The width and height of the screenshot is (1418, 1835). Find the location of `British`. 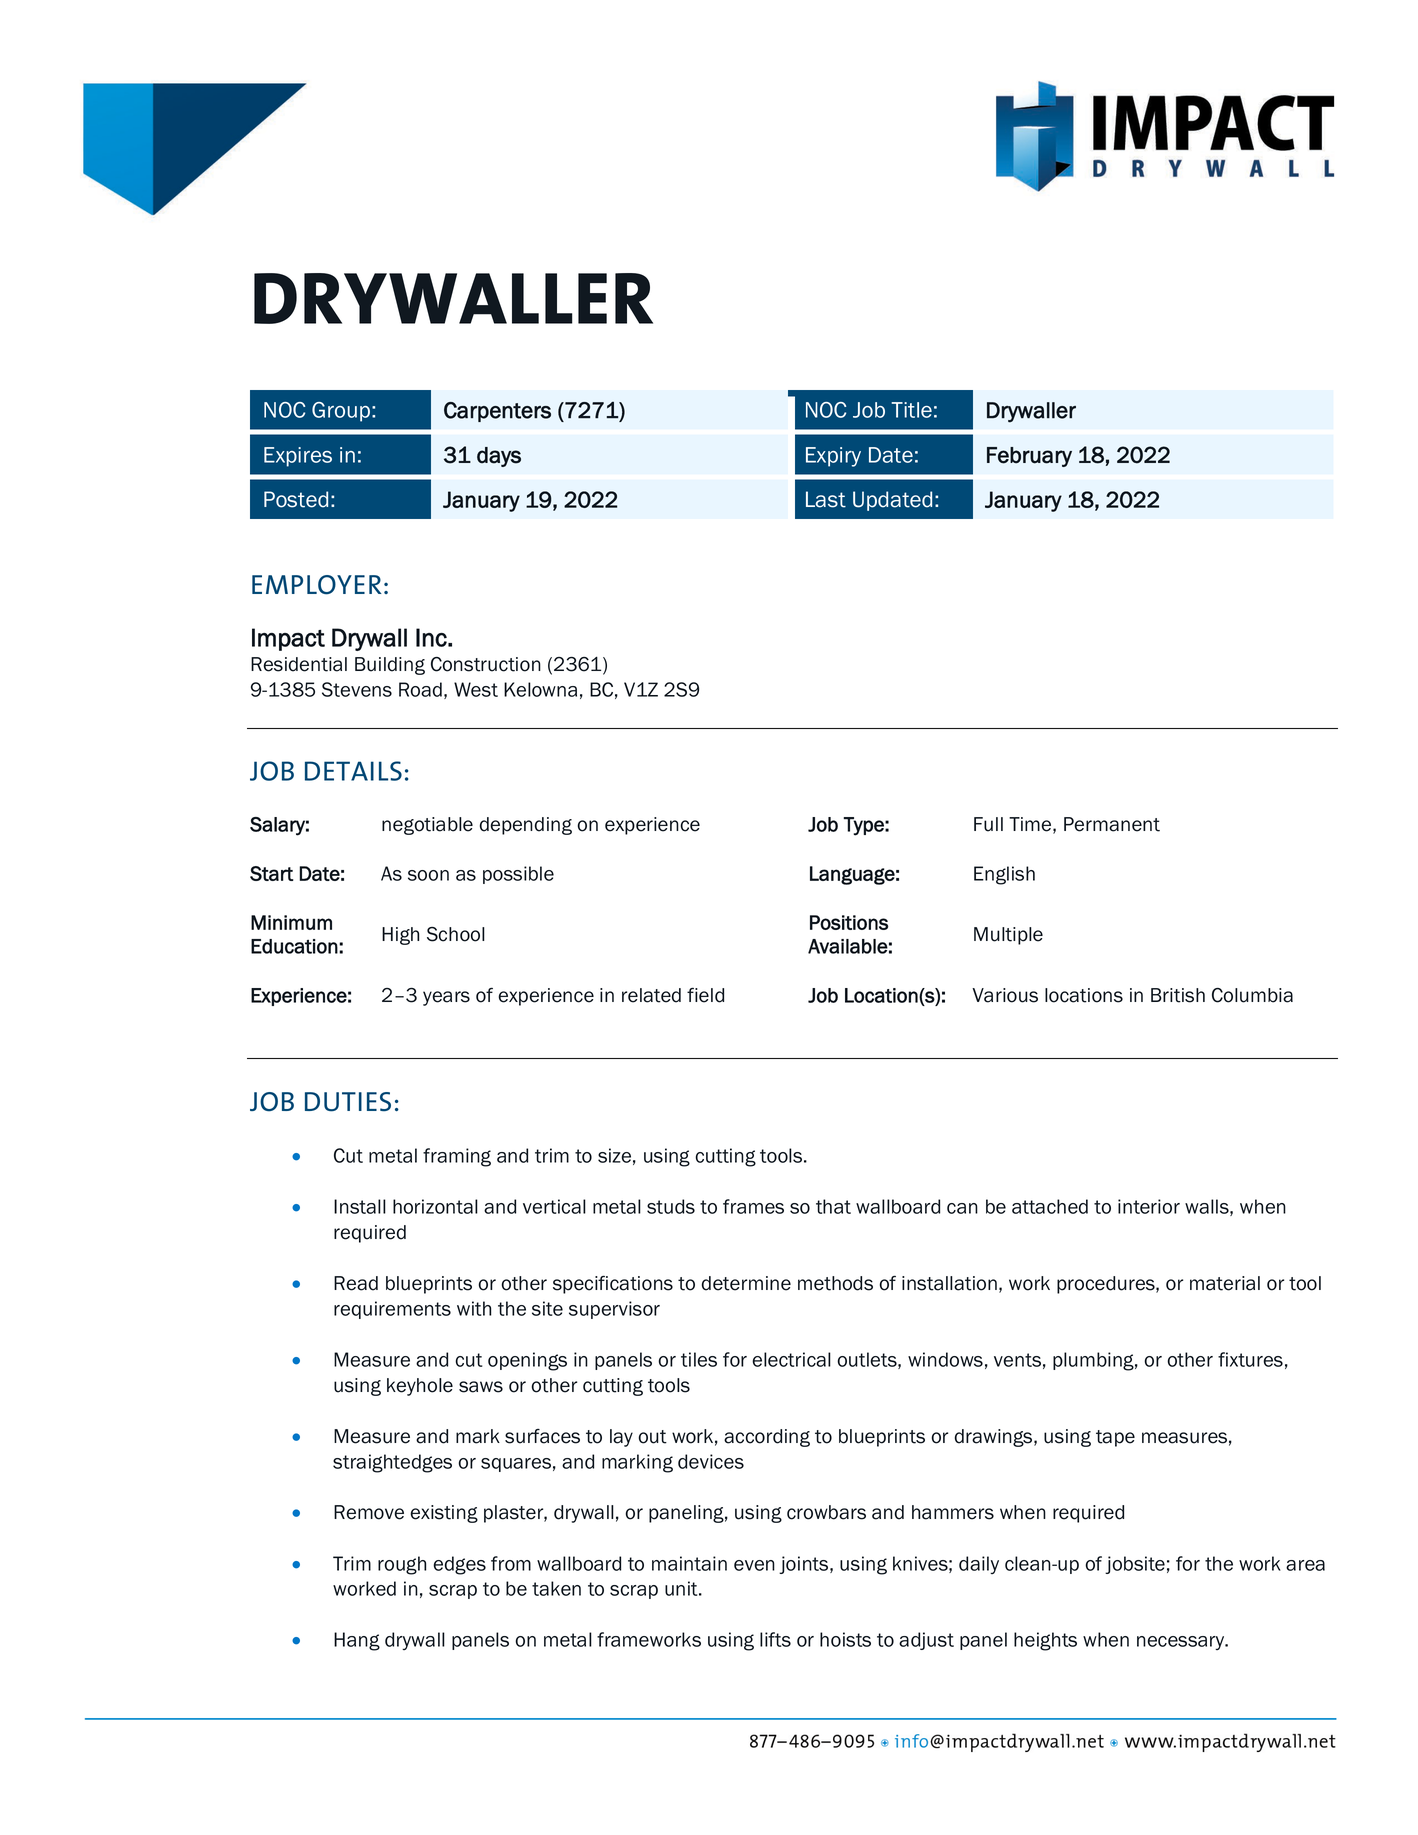

British is located at coordinates (1178, 995).
